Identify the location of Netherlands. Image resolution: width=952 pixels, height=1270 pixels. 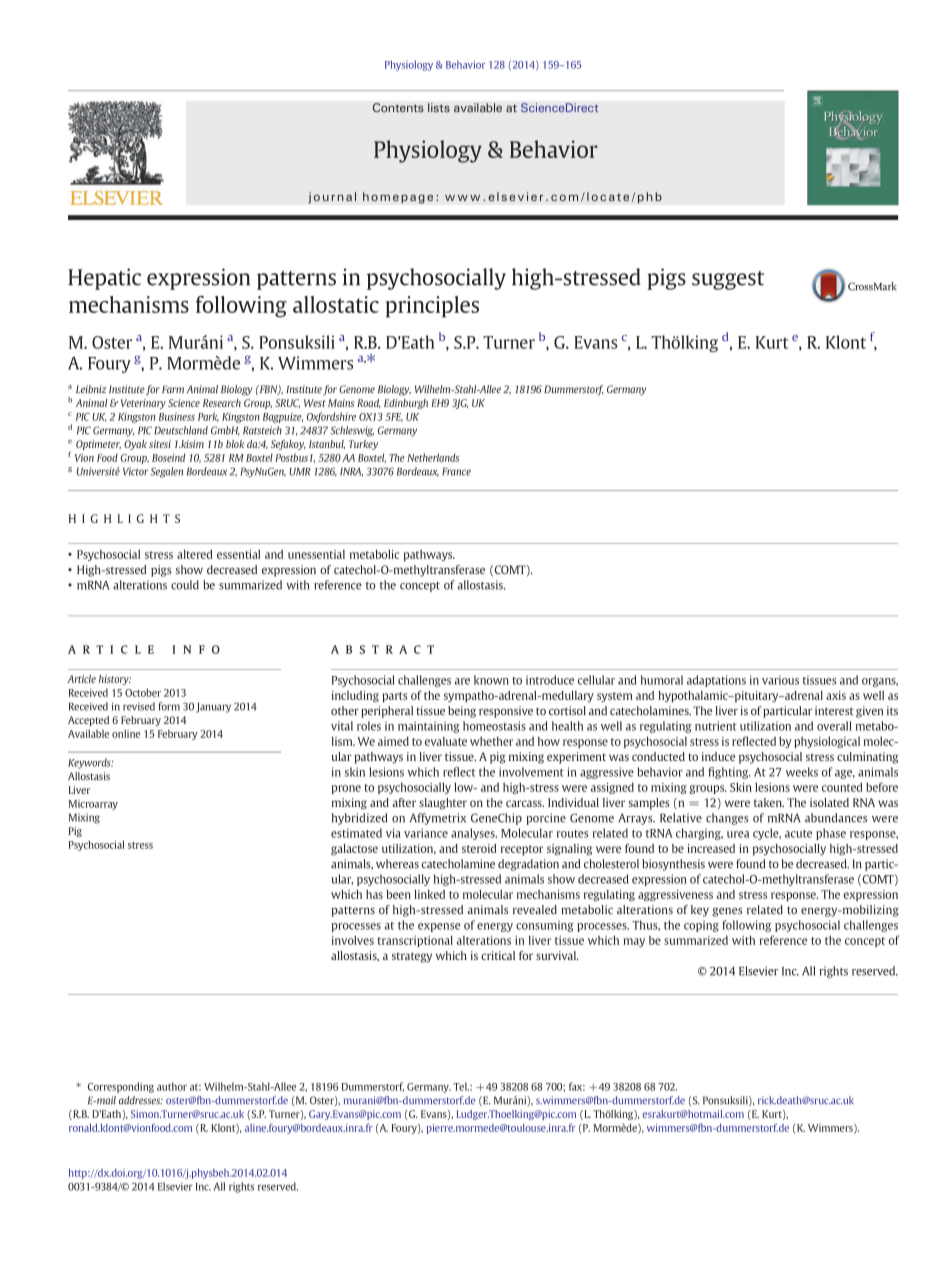
(433, 457).
